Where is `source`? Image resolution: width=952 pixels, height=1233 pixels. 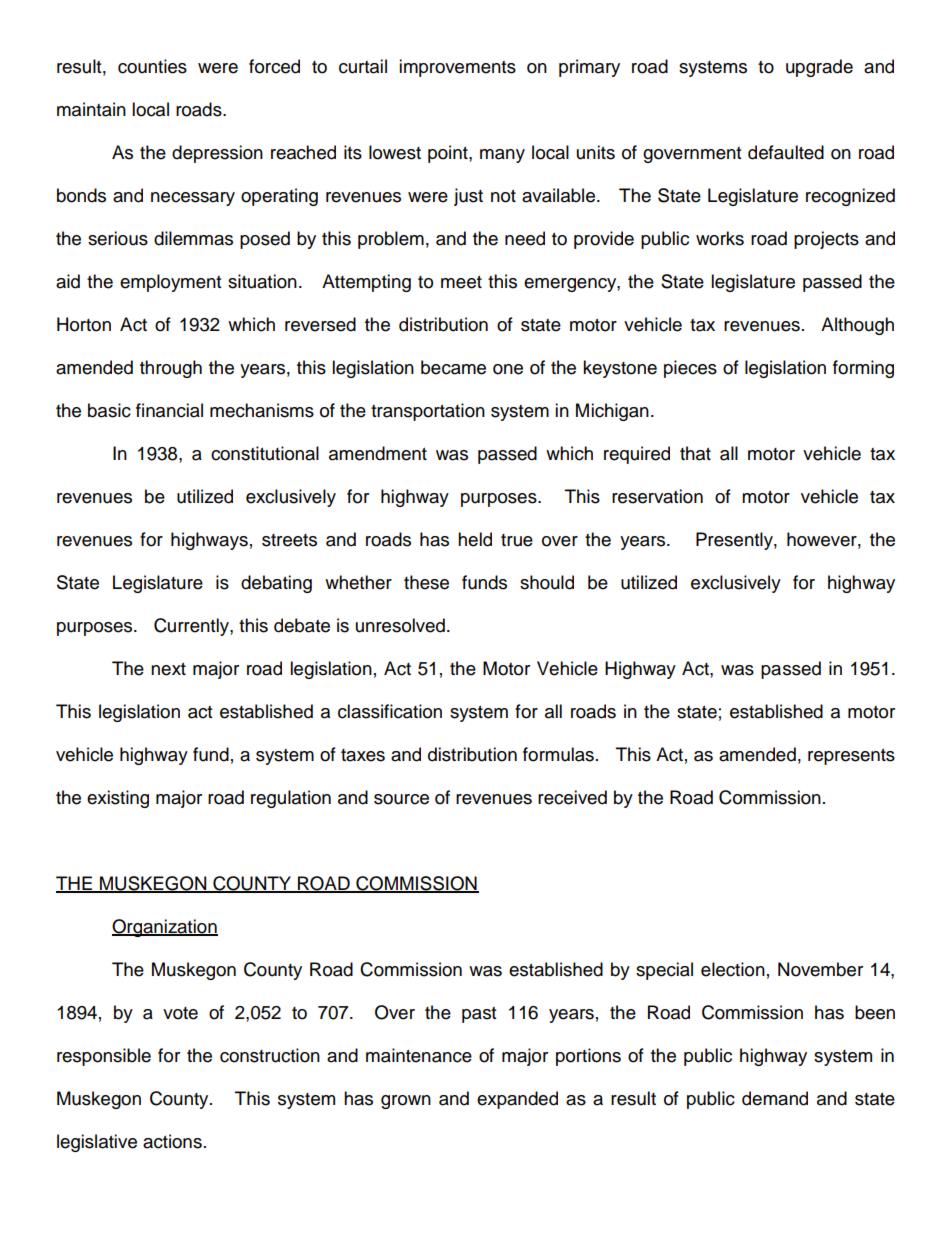
source is located at coordinates (401, 799).
